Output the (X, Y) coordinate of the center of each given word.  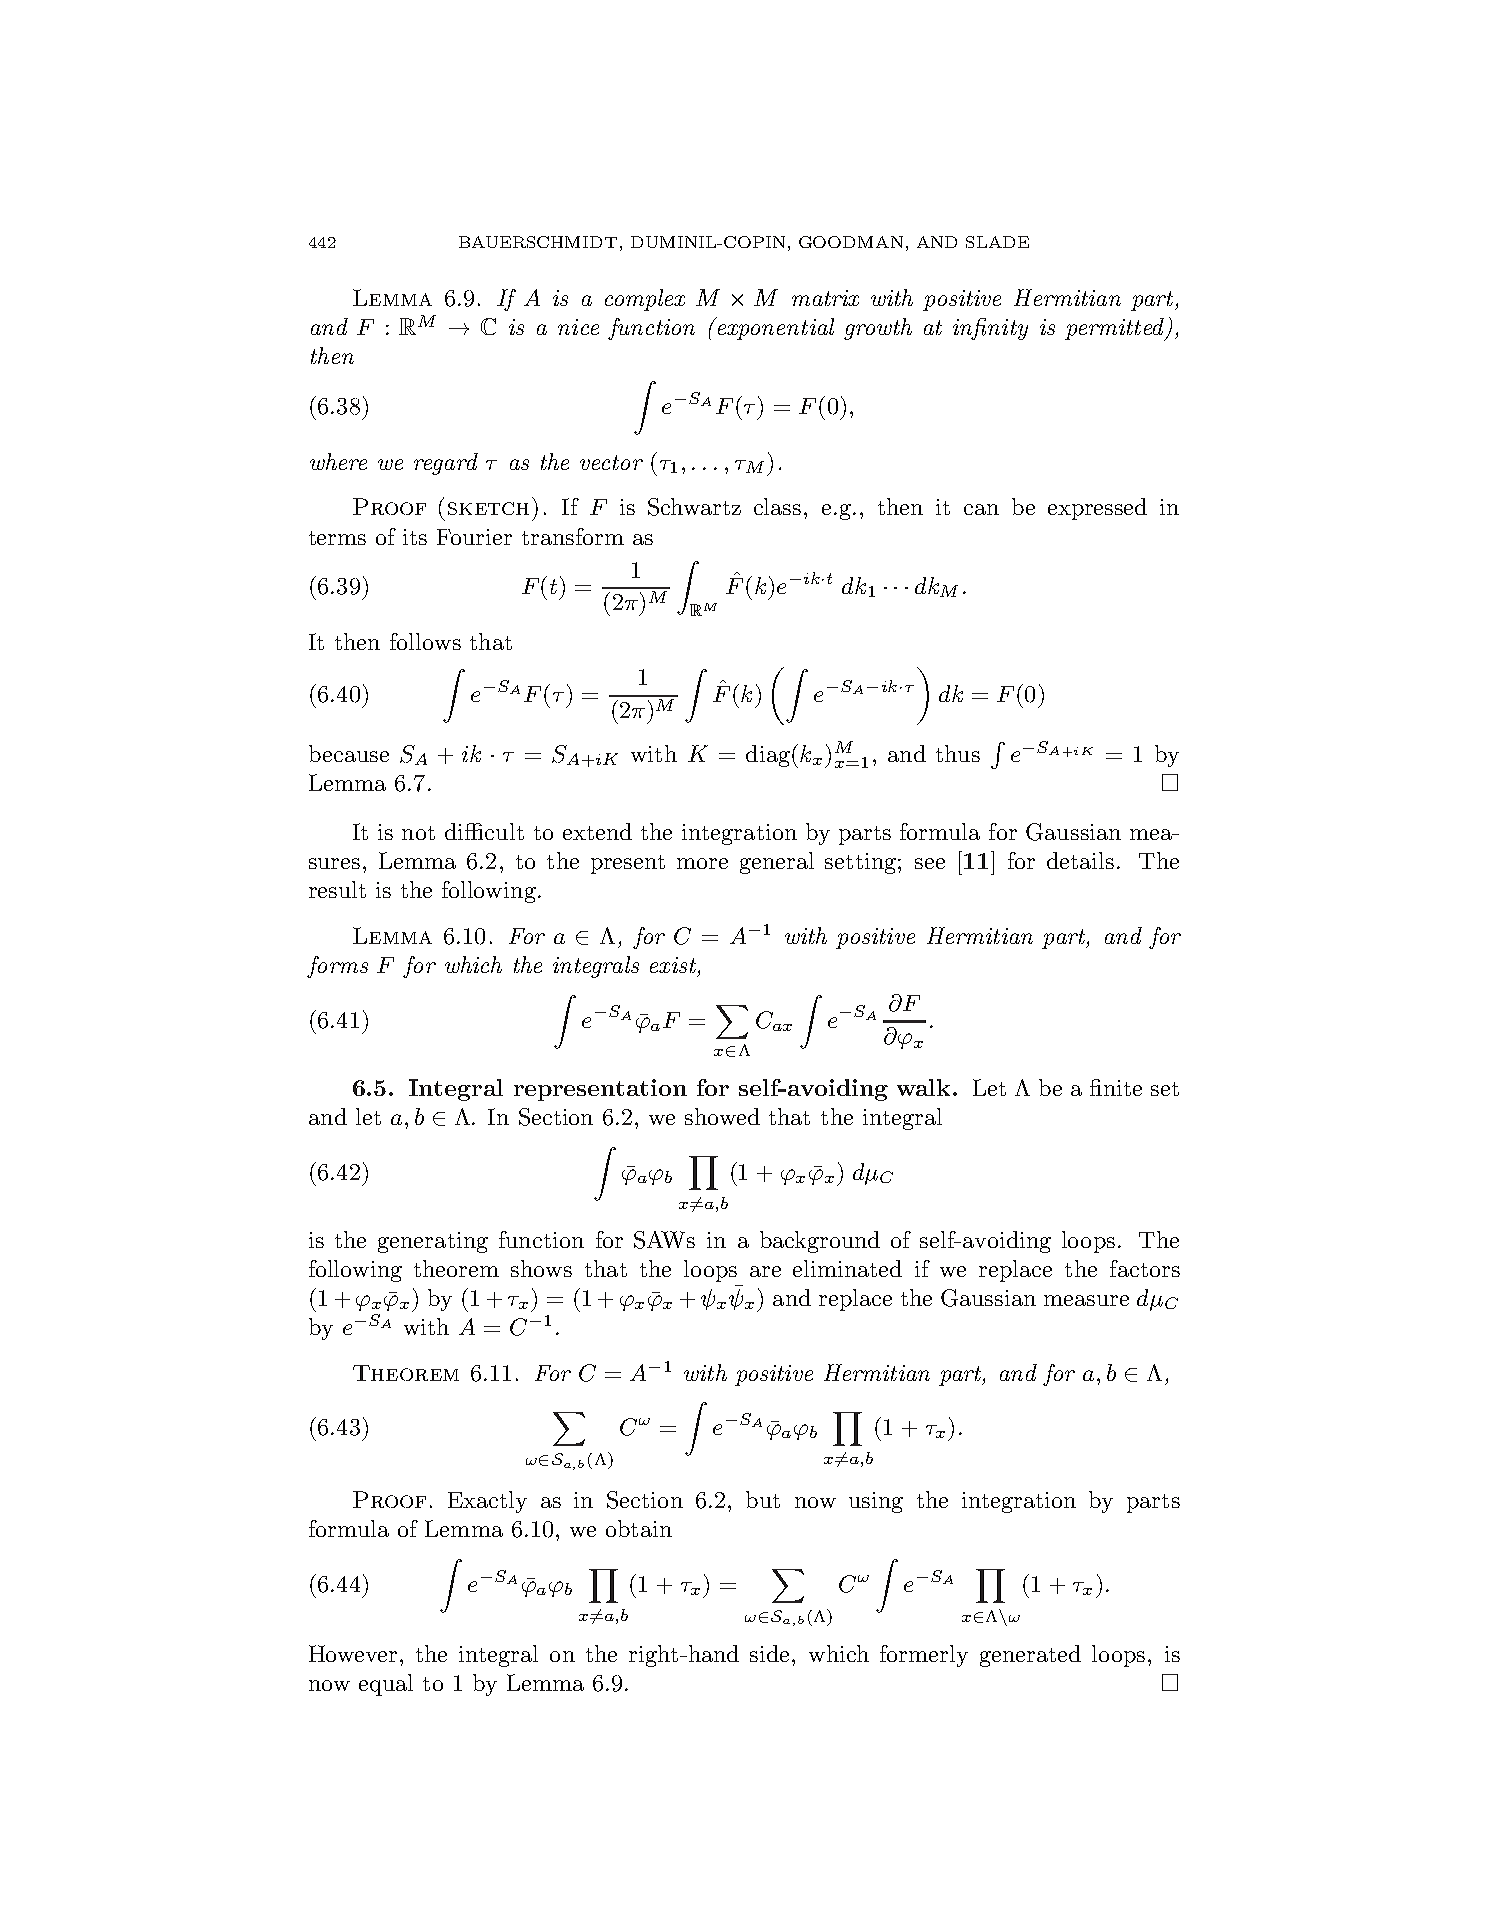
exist (673, 965)
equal (386, 1685)
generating (433, 1242)
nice (578, 327)
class (777, 506)
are (765, 1271)
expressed (1097, 509)
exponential (774, 328)
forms (337, 967)
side (771, 1653)
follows (425, 641)
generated (1030, 1656)
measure (1086, 1300)
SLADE (997, 242)
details (1080, 860)
